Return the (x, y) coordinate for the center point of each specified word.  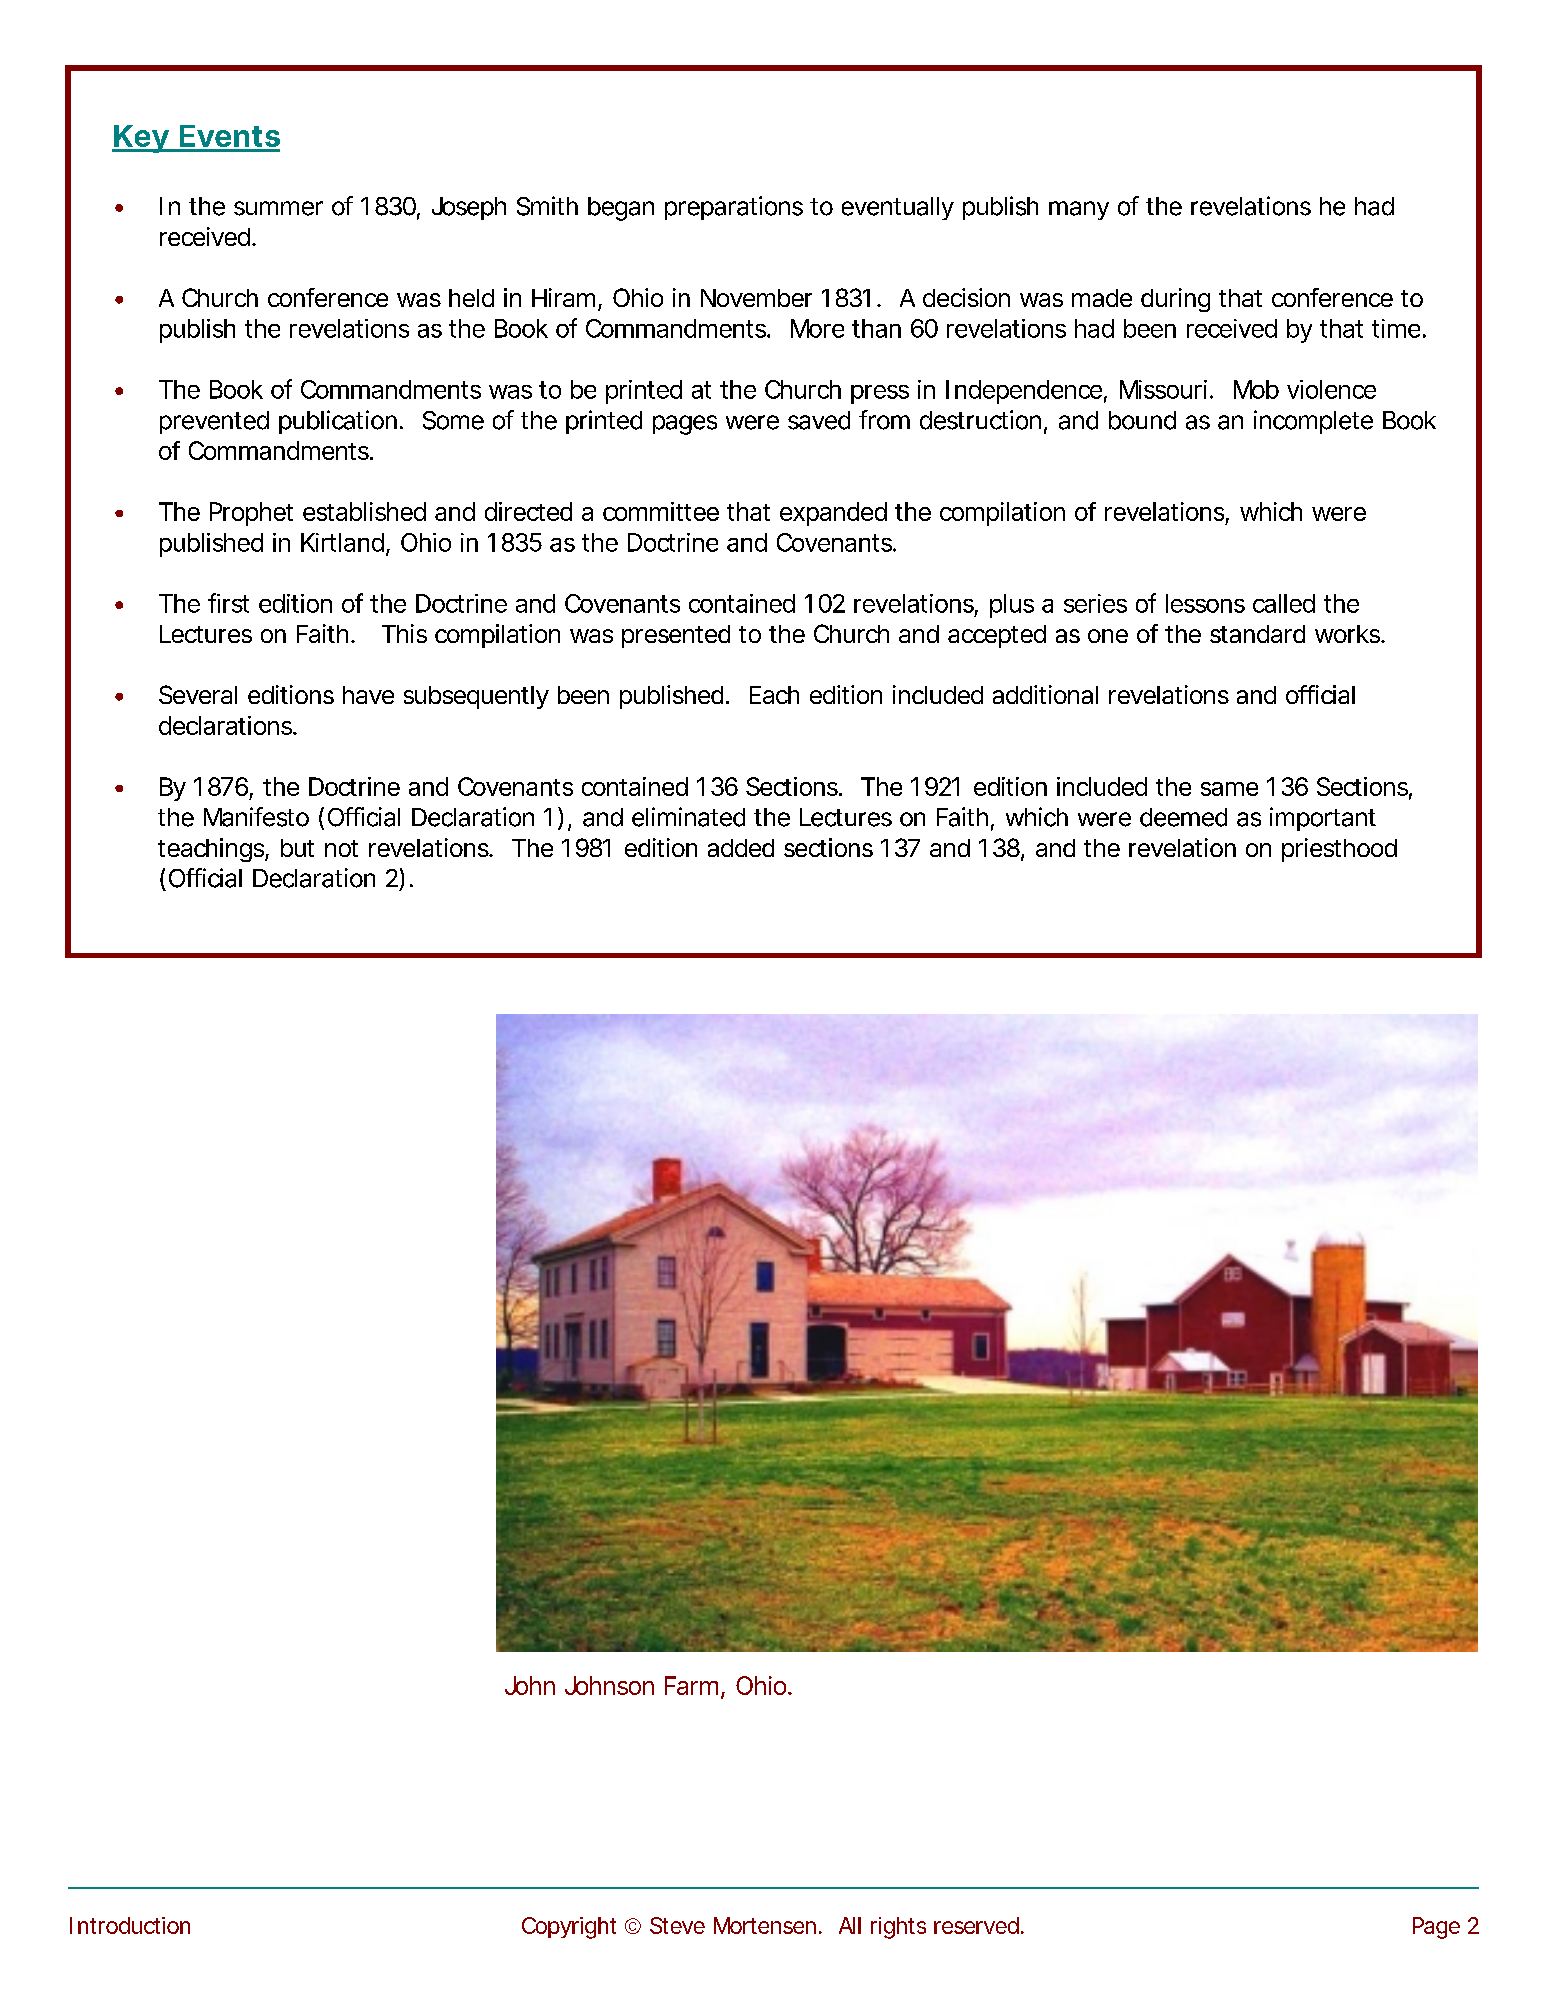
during (1175, 300)
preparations (734, 208)
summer (278, 208)
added (741, 848)
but (297, 848)
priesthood (1339, 850)
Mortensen (767, 1925)
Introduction (130, 1925)
